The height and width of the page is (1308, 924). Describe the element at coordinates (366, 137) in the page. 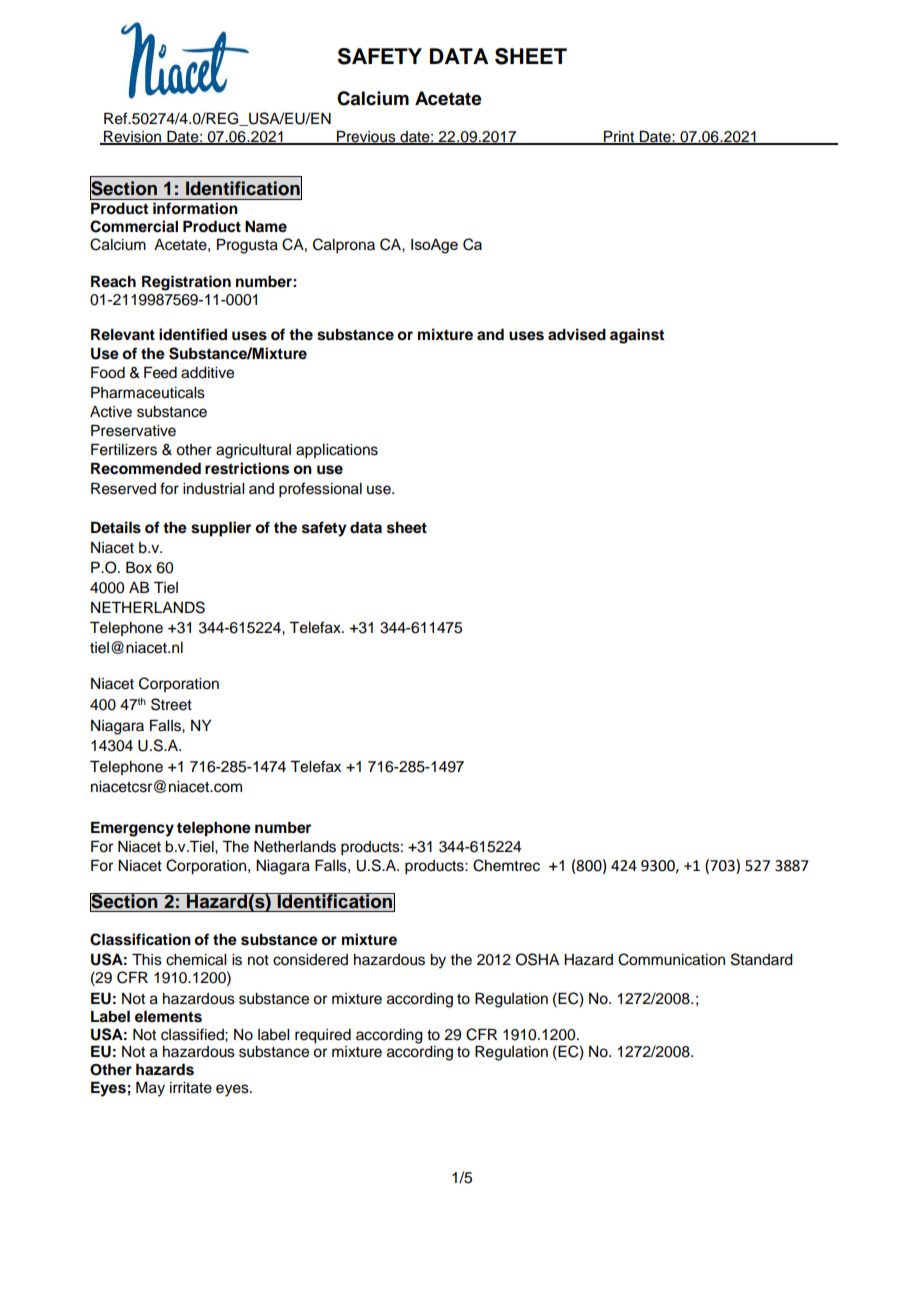

I see `Previous` at that location.
